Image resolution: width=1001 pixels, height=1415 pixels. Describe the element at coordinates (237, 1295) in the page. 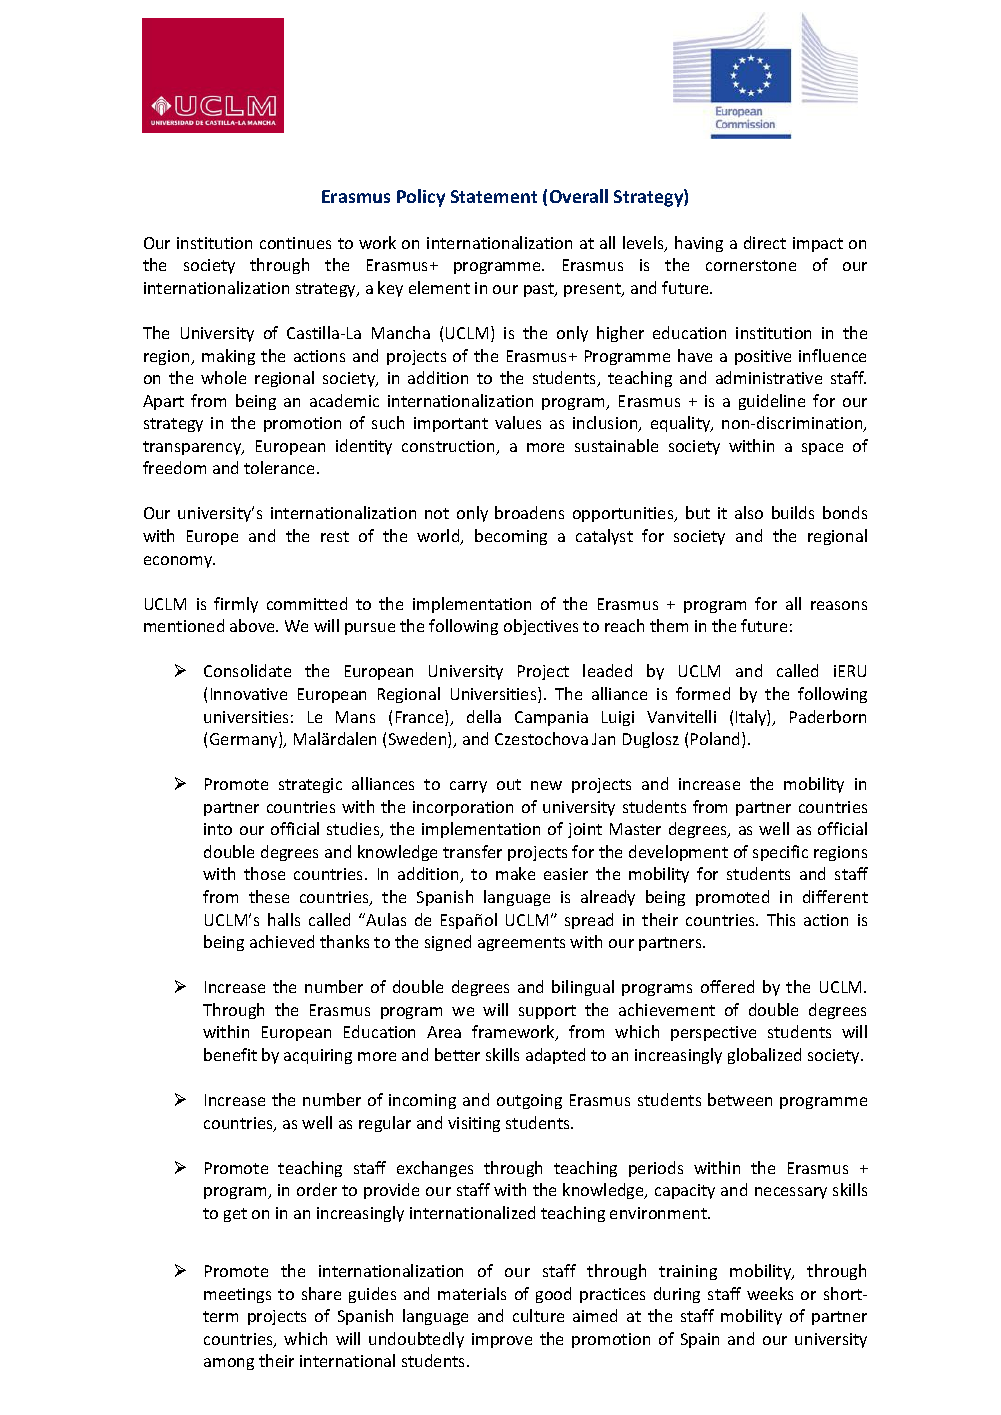

I see `meetings` at that location.
